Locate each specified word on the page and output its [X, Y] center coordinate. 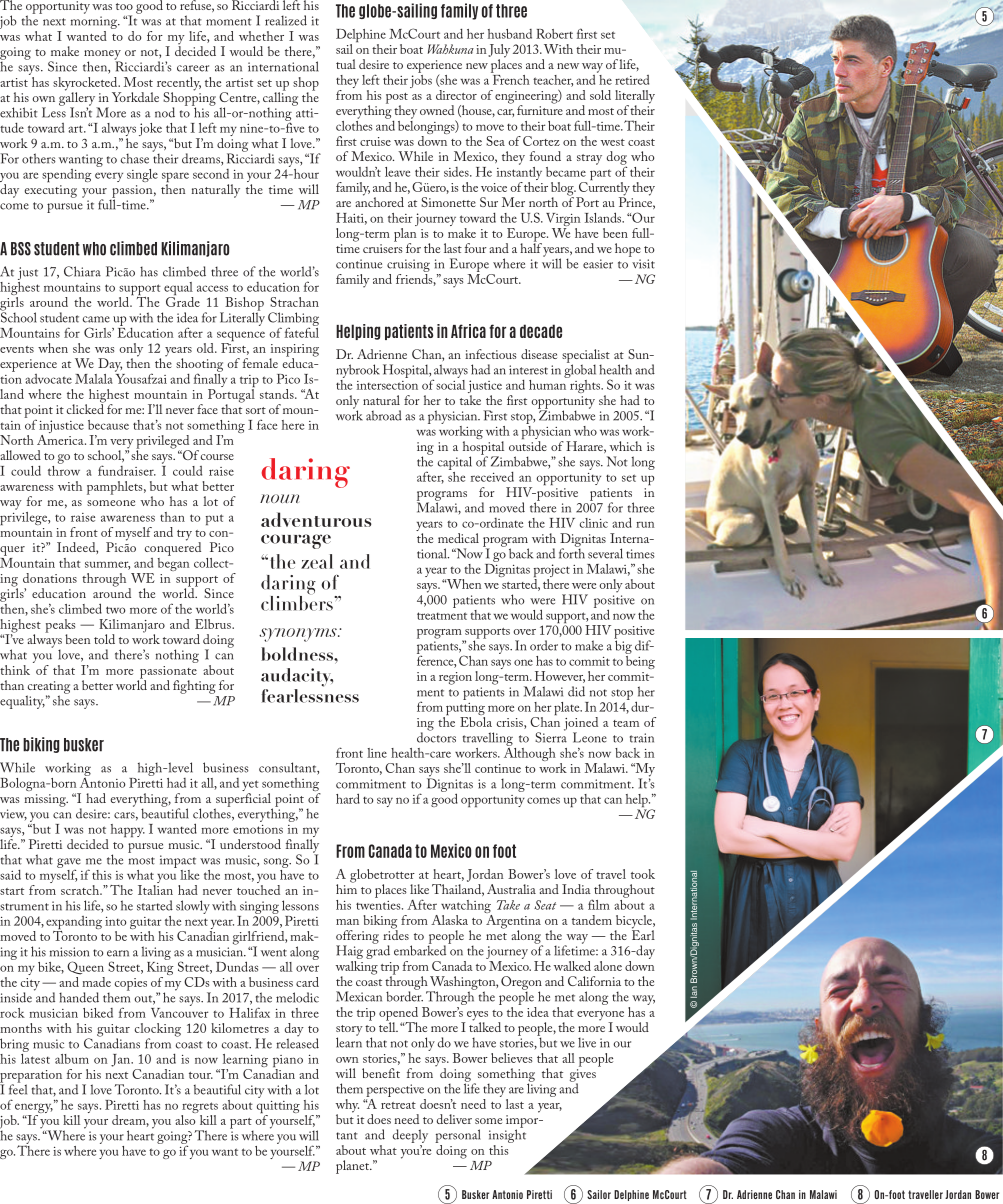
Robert [554, 34]
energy [34, 1109]
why [347, 1107]
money [102, 56]
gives [583, 1076]
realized [286, 20]
